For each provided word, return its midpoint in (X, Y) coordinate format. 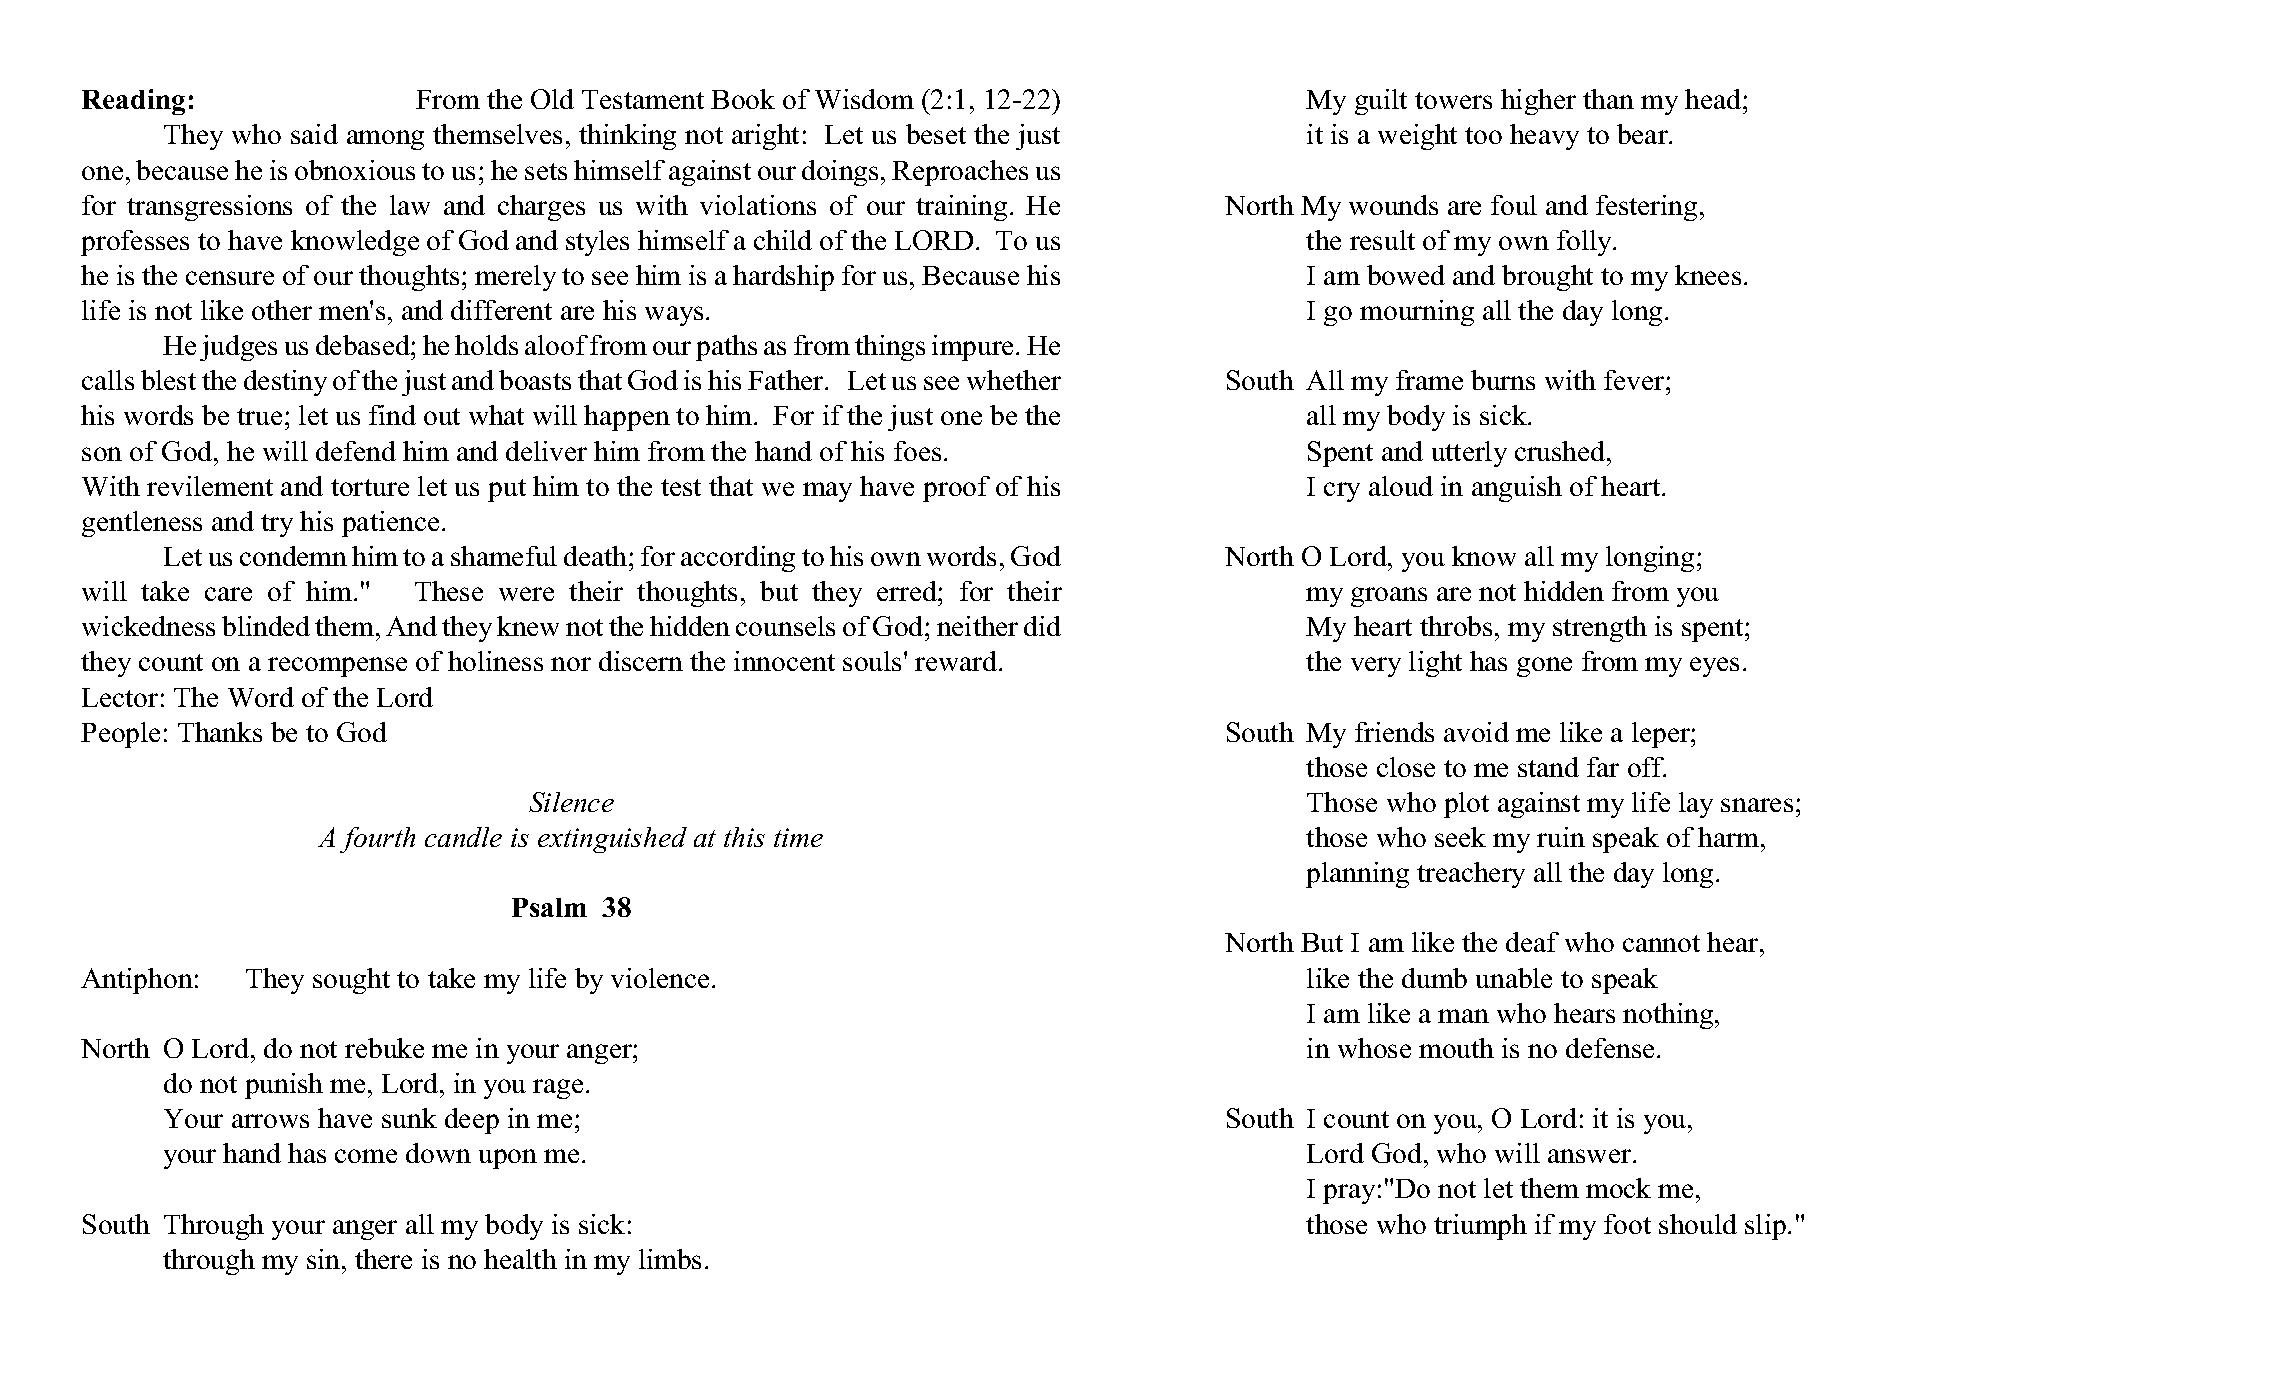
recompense (337, 667)
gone (1544, 667)
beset (936, 134)
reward (957, 661)
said (314, 134)
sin (325, 1259)
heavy (1544, 137)
